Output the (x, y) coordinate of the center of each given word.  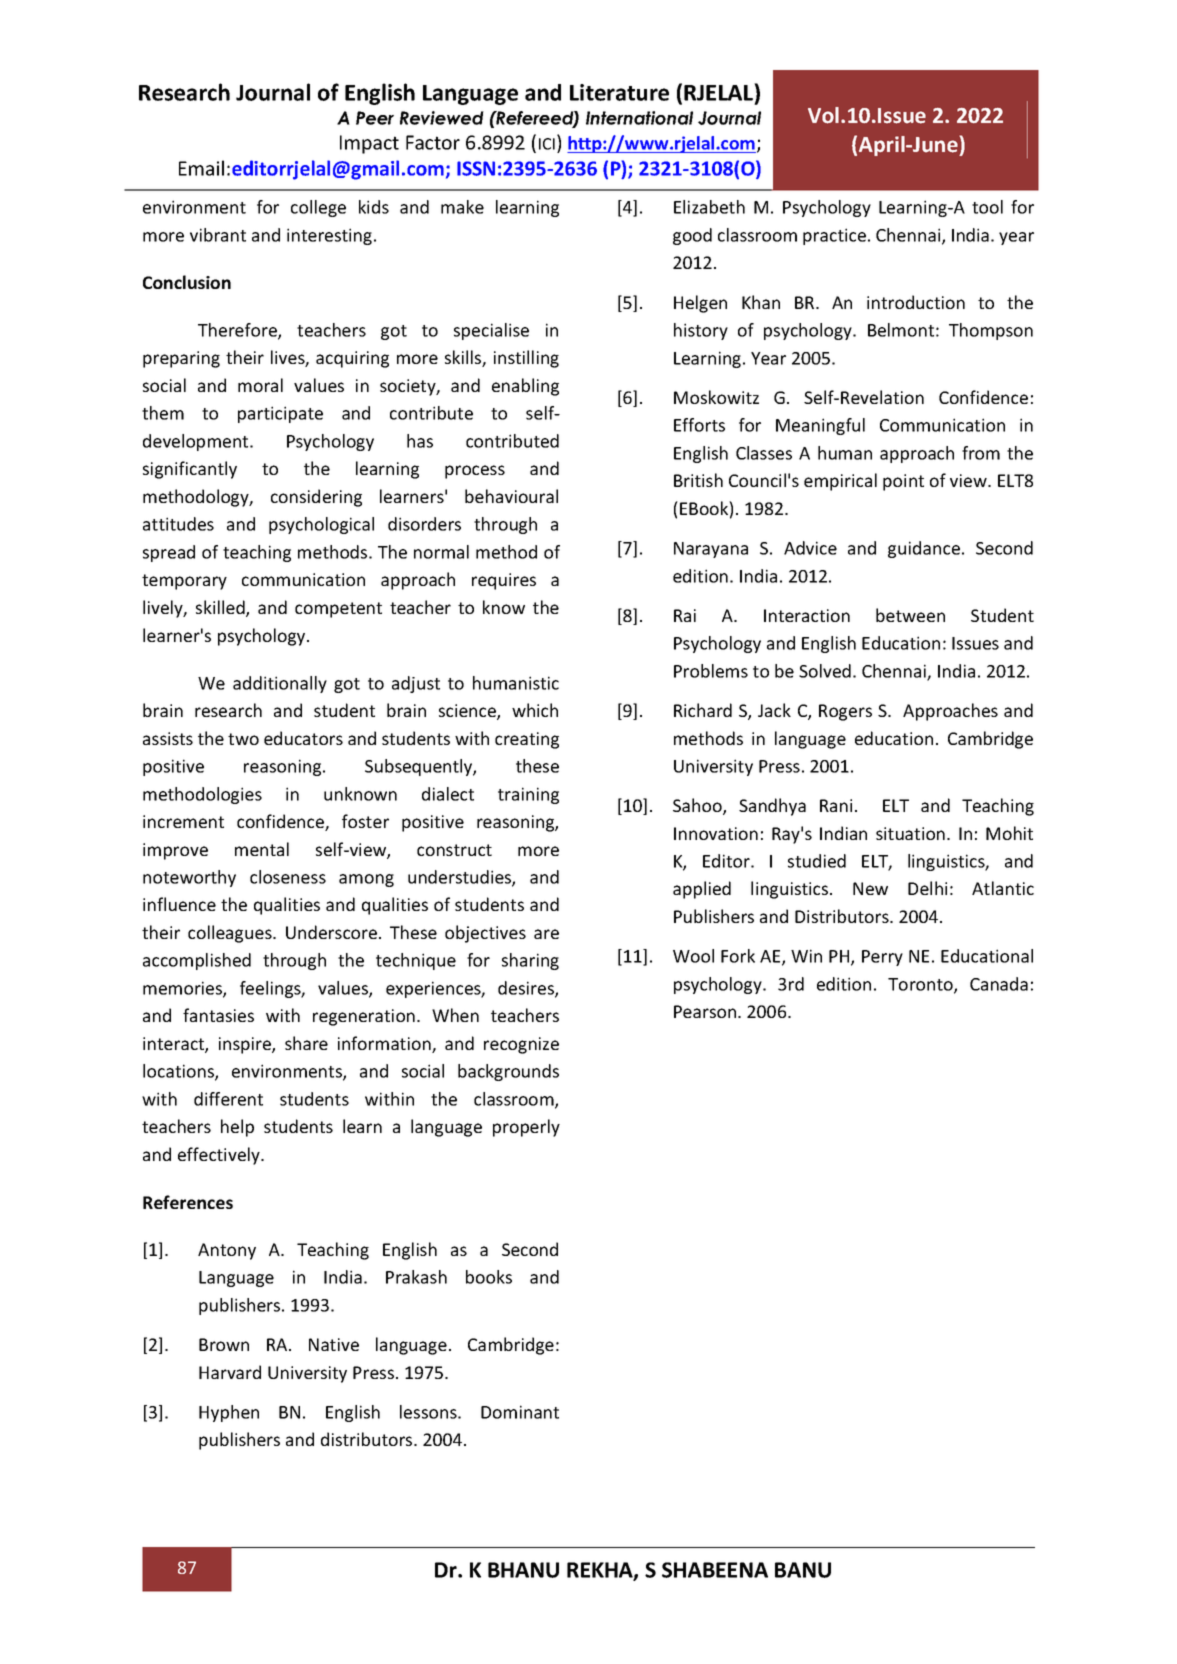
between (910, 615)
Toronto (921, 985)
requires (504, 581)
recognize (521, 1045)
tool (987, 207)
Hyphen (229, 1413)
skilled (221, 608)
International (639, 118)
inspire (246, 1045)
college (318, 208)
